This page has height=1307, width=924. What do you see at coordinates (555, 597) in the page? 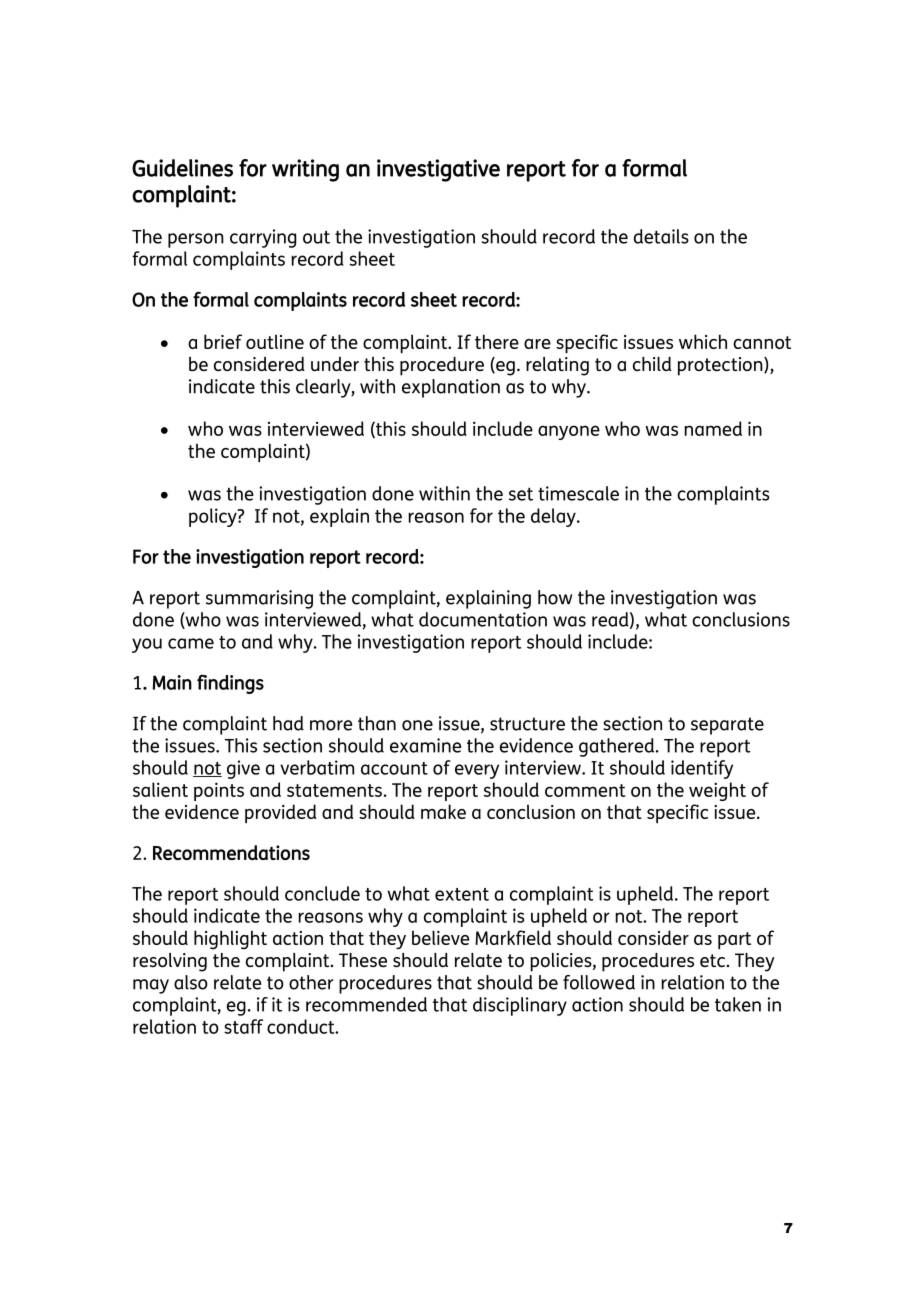
I see `how` at bounding box center [555, 597].
